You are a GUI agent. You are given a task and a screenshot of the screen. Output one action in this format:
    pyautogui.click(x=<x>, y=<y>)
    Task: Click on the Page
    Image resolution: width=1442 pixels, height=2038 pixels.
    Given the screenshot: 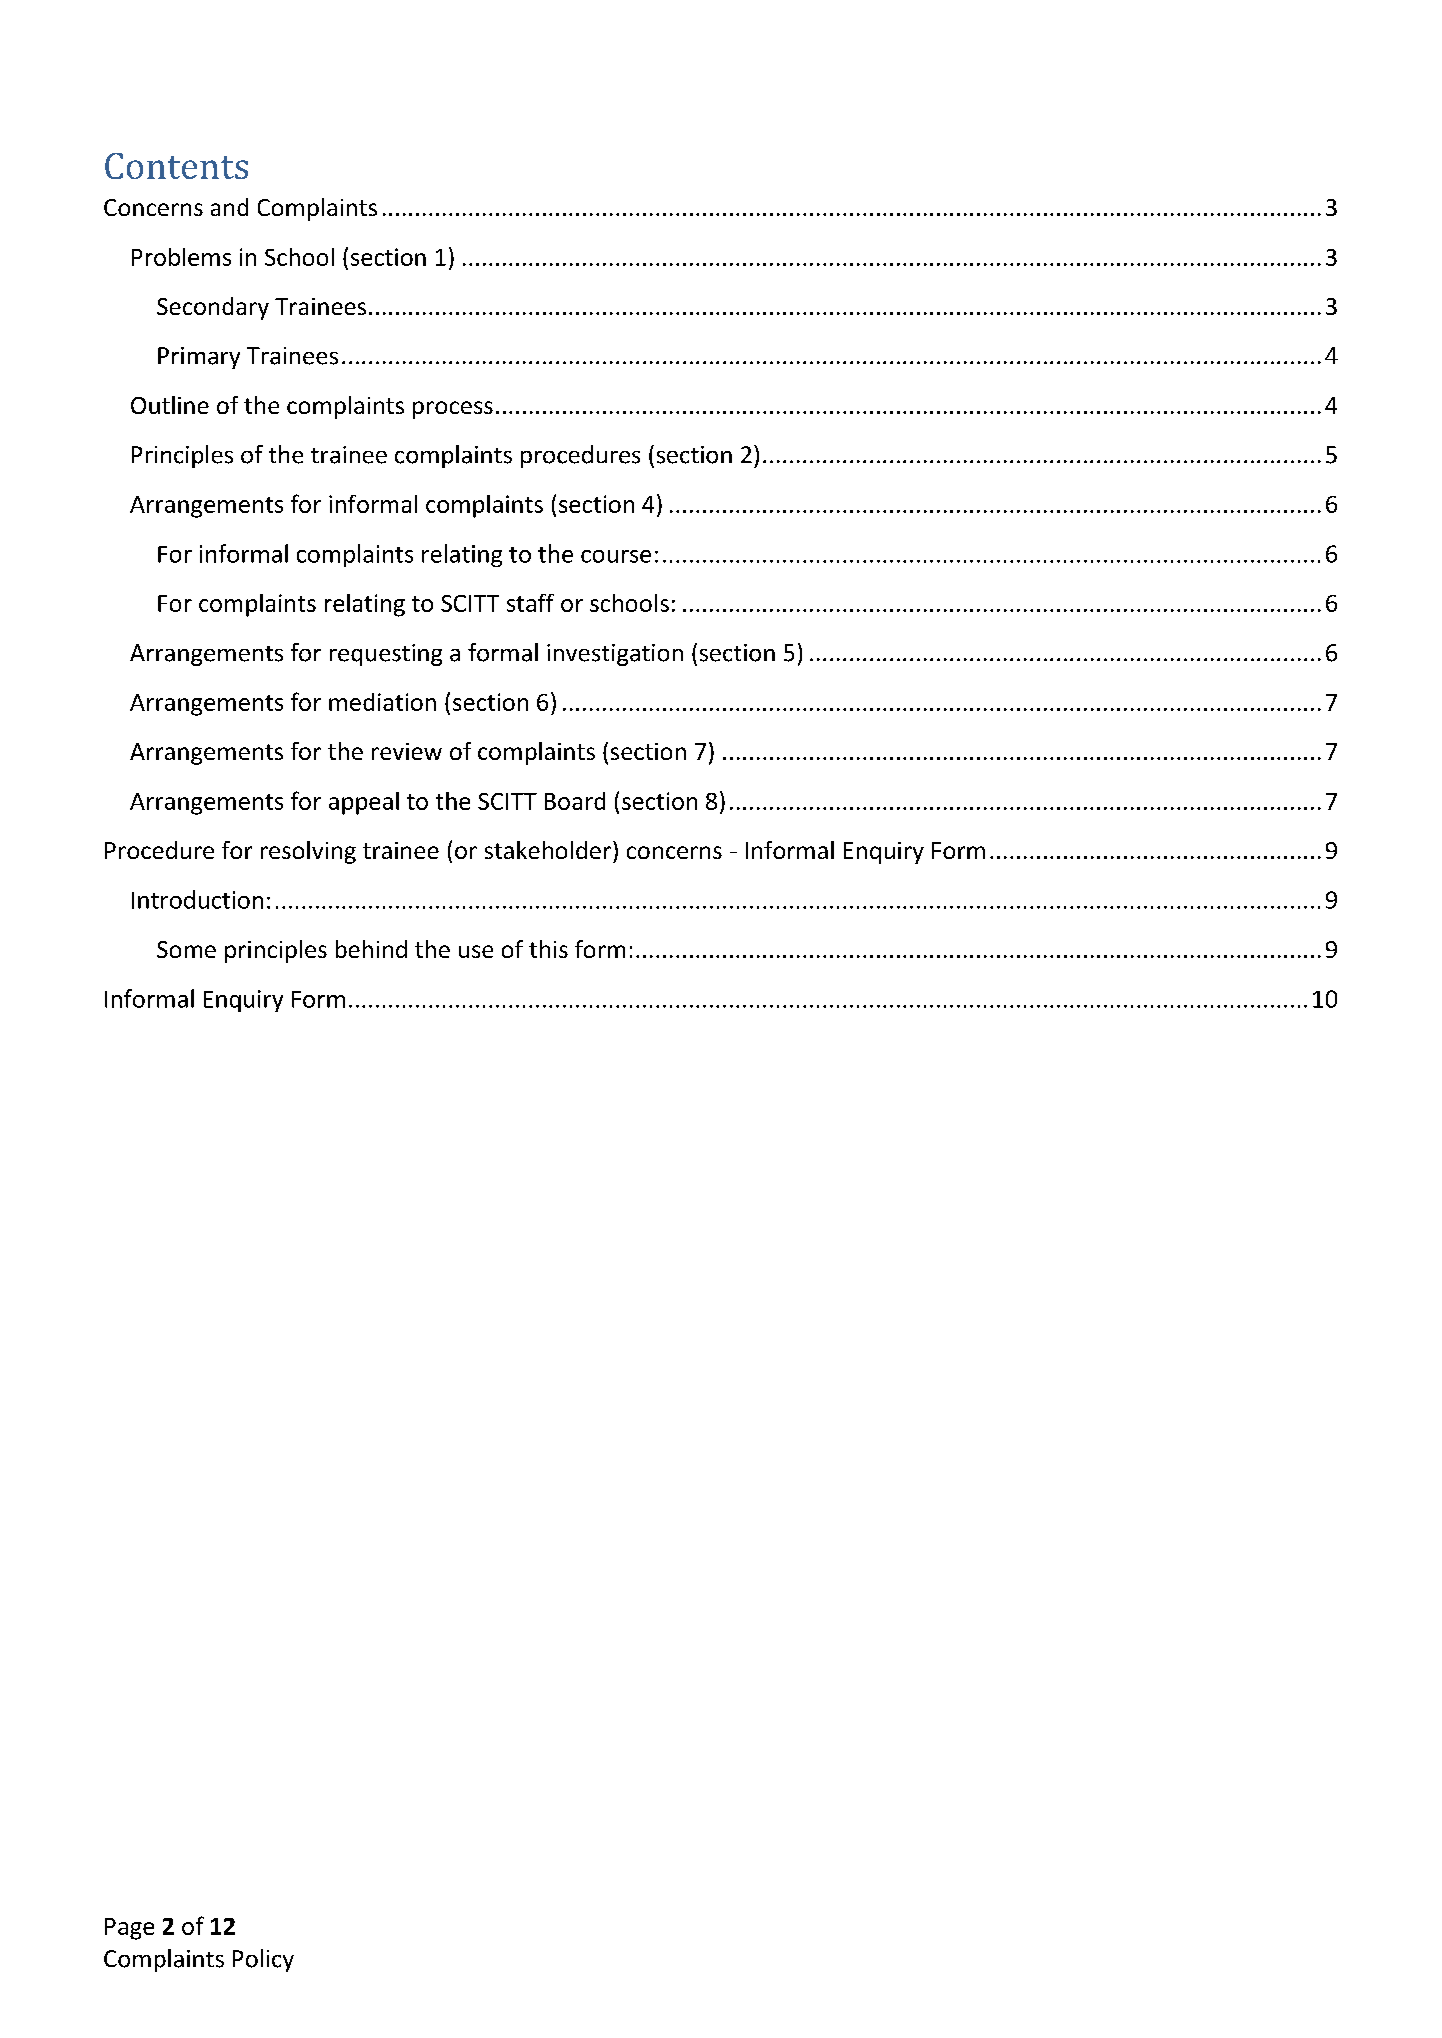 What is the action you would take?
    pyautogui.click(x=129, y=1929)
